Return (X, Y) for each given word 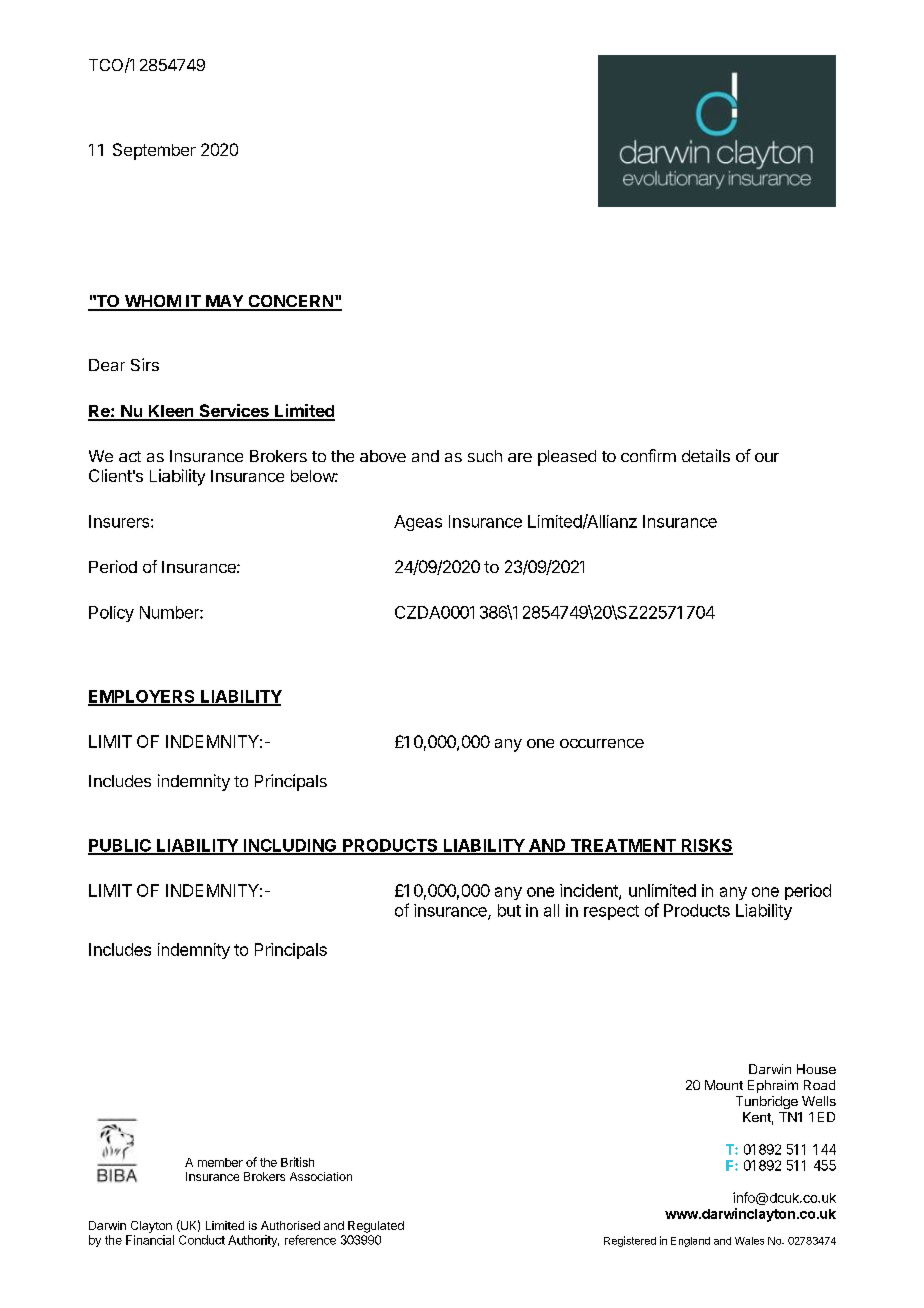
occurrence (602, 743)
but (509, 910)
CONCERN (290, 302)
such (485, 456)
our (767, 457)
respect (611, 912)
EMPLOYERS (142, 697)
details (706, 455)
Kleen (171, 412)
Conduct (202, 1240)
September (154, 151)
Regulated (376, 1227)
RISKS (706, 846)
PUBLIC (120, 846)
